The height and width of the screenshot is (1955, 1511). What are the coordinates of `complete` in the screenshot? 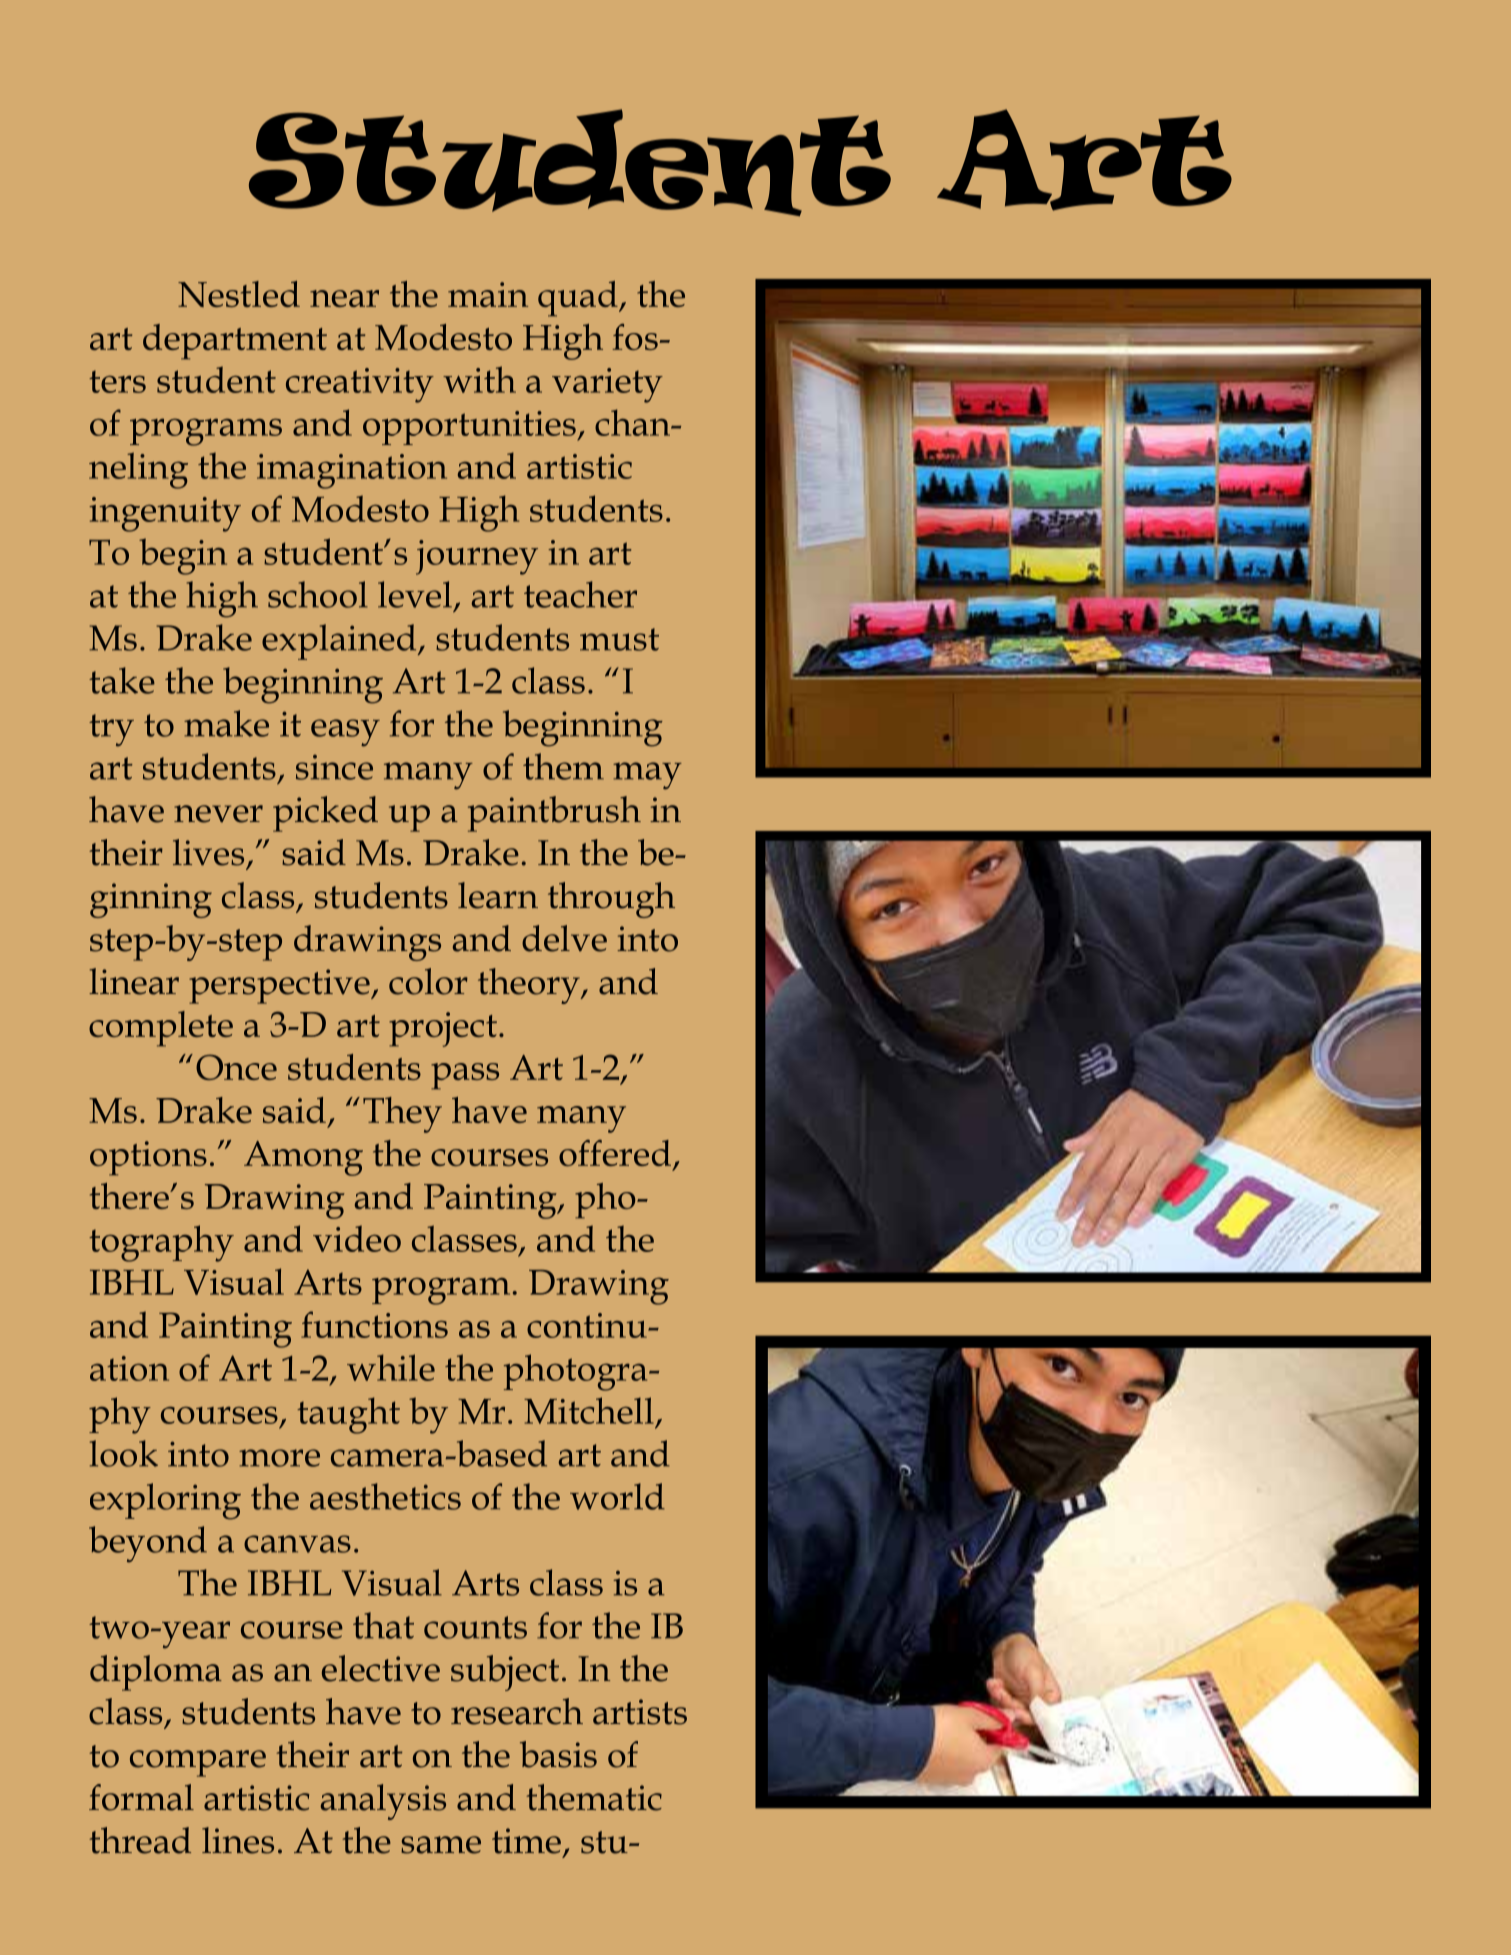 It's located at (161, 1029).
